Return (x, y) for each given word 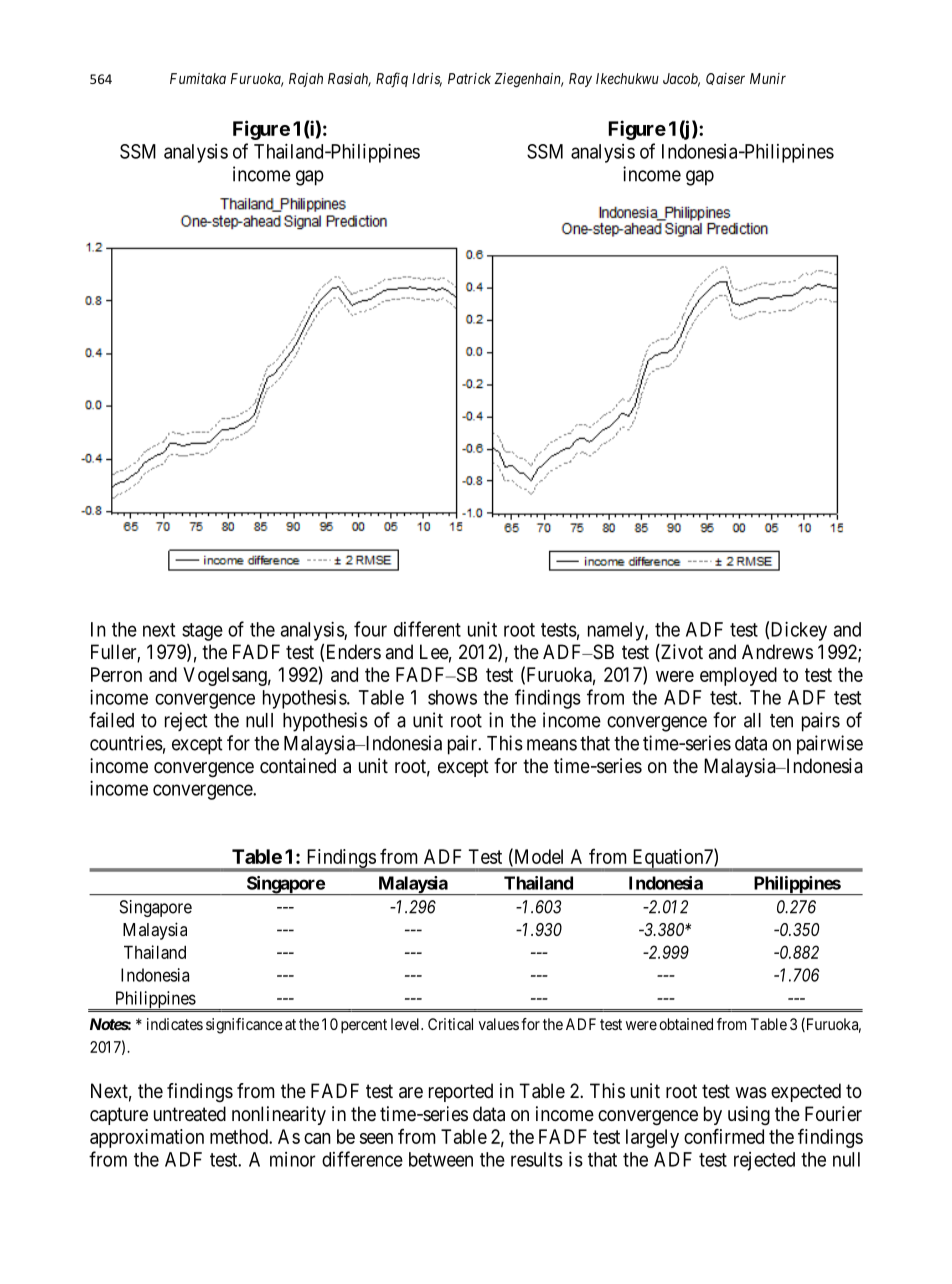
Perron (116, 674)
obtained (686, 1024)
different (427, 629)
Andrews (777, 652)
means (552, 745)
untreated (190, 1113)
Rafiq (392, 80)
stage (202, 632)
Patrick (469, 78)
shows (452, 697)
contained (298, 766)
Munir (768, 78)
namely (617, 631)
